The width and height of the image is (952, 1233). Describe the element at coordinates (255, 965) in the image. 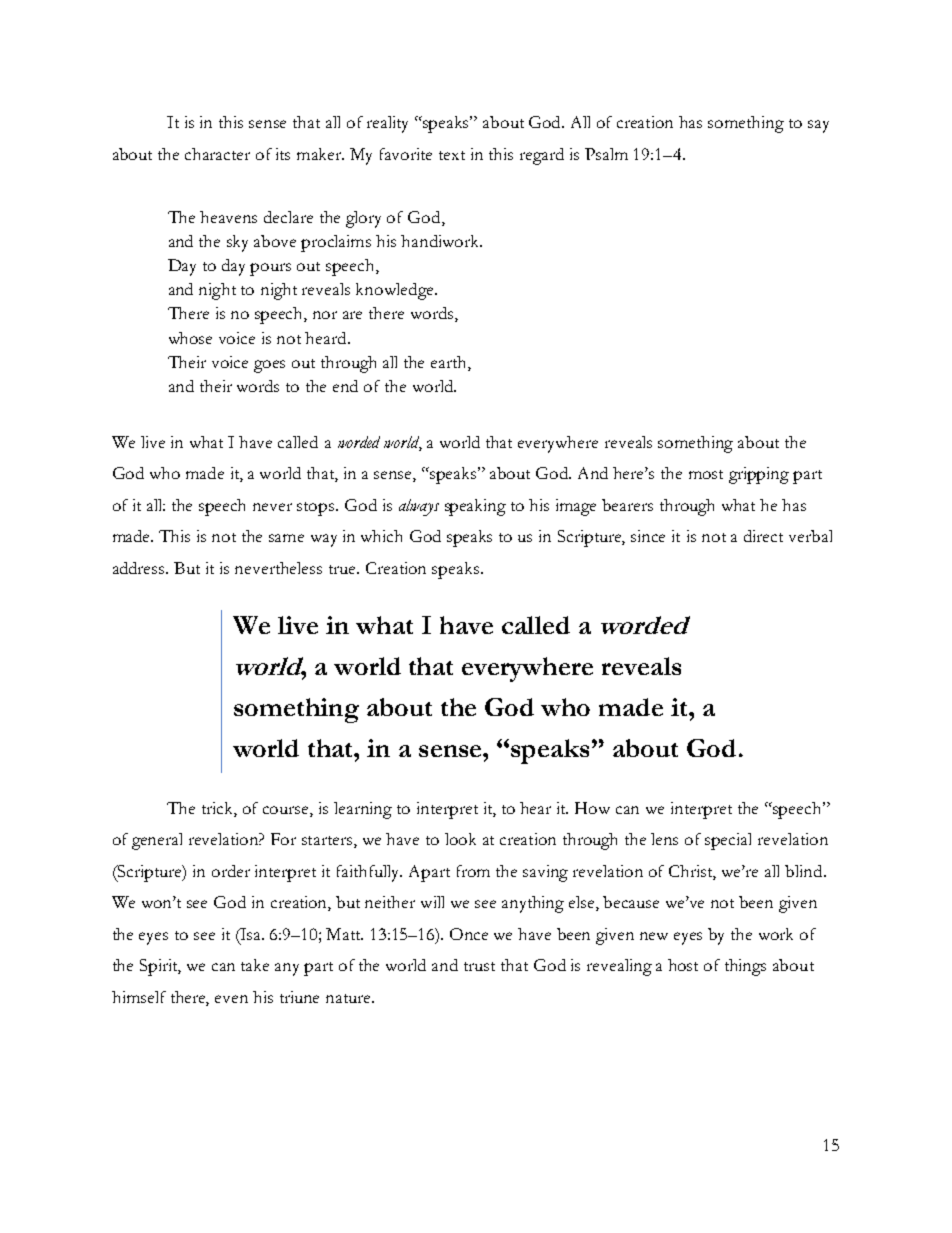

I see `take` at that location.
